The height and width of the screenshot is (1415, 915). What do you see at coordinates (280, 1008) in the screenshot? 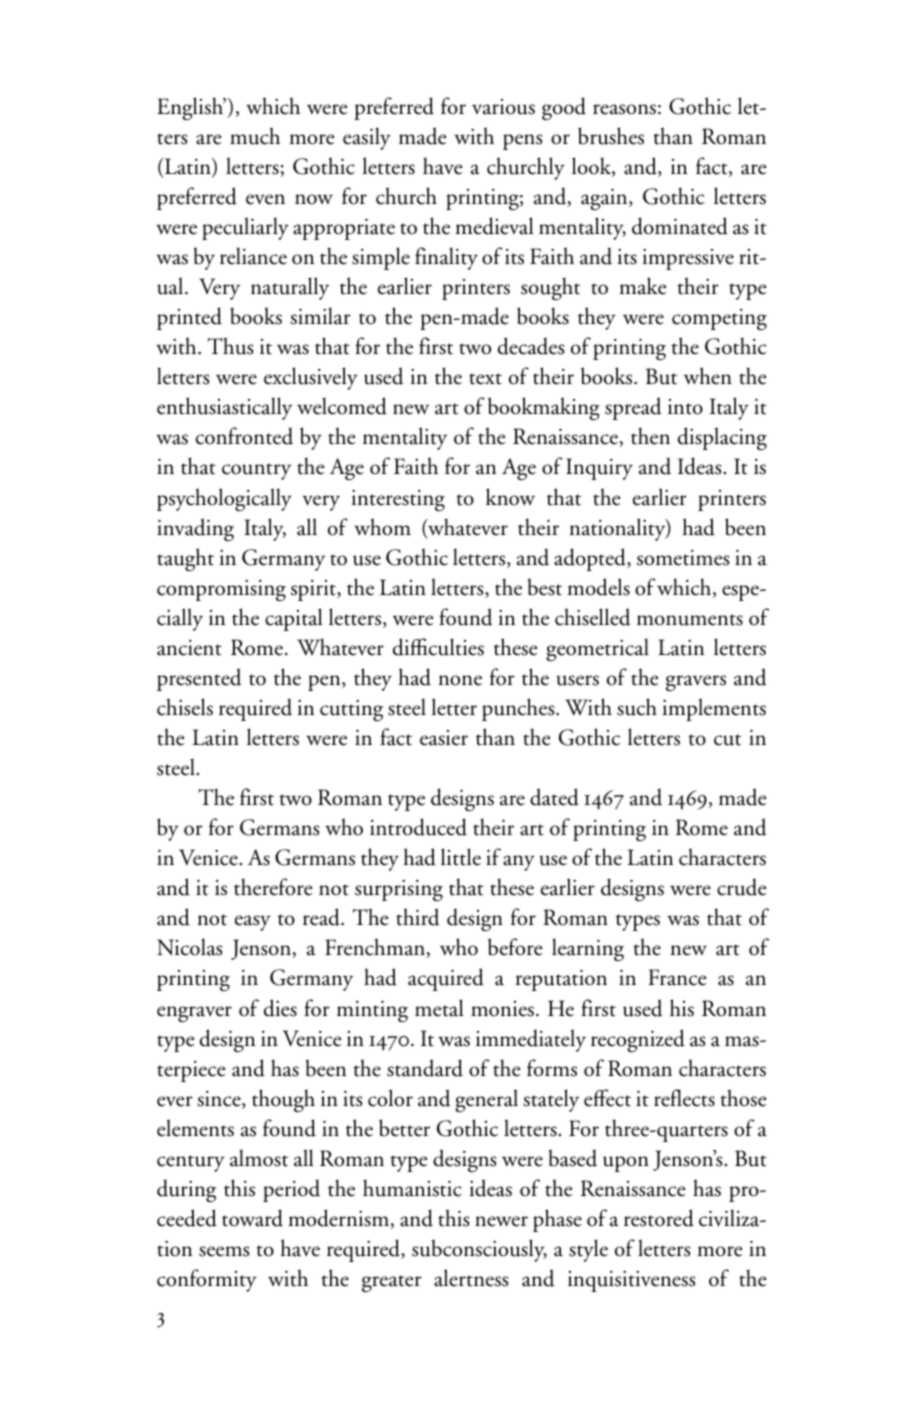
I see `dies` at bounding box center [280, 1008].
